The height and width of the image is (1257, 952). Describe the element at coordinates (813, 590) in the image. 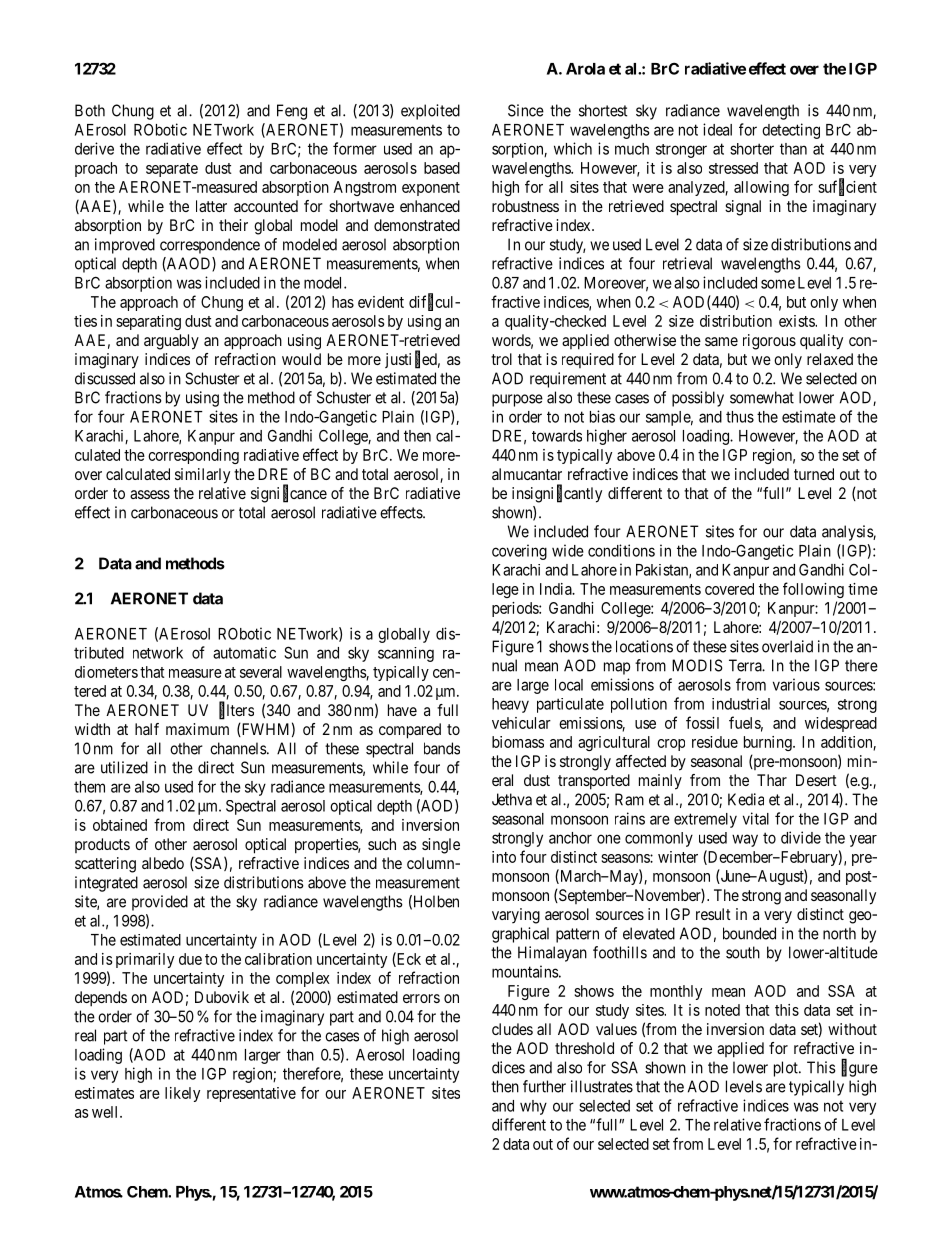

I see `following` at that location.
